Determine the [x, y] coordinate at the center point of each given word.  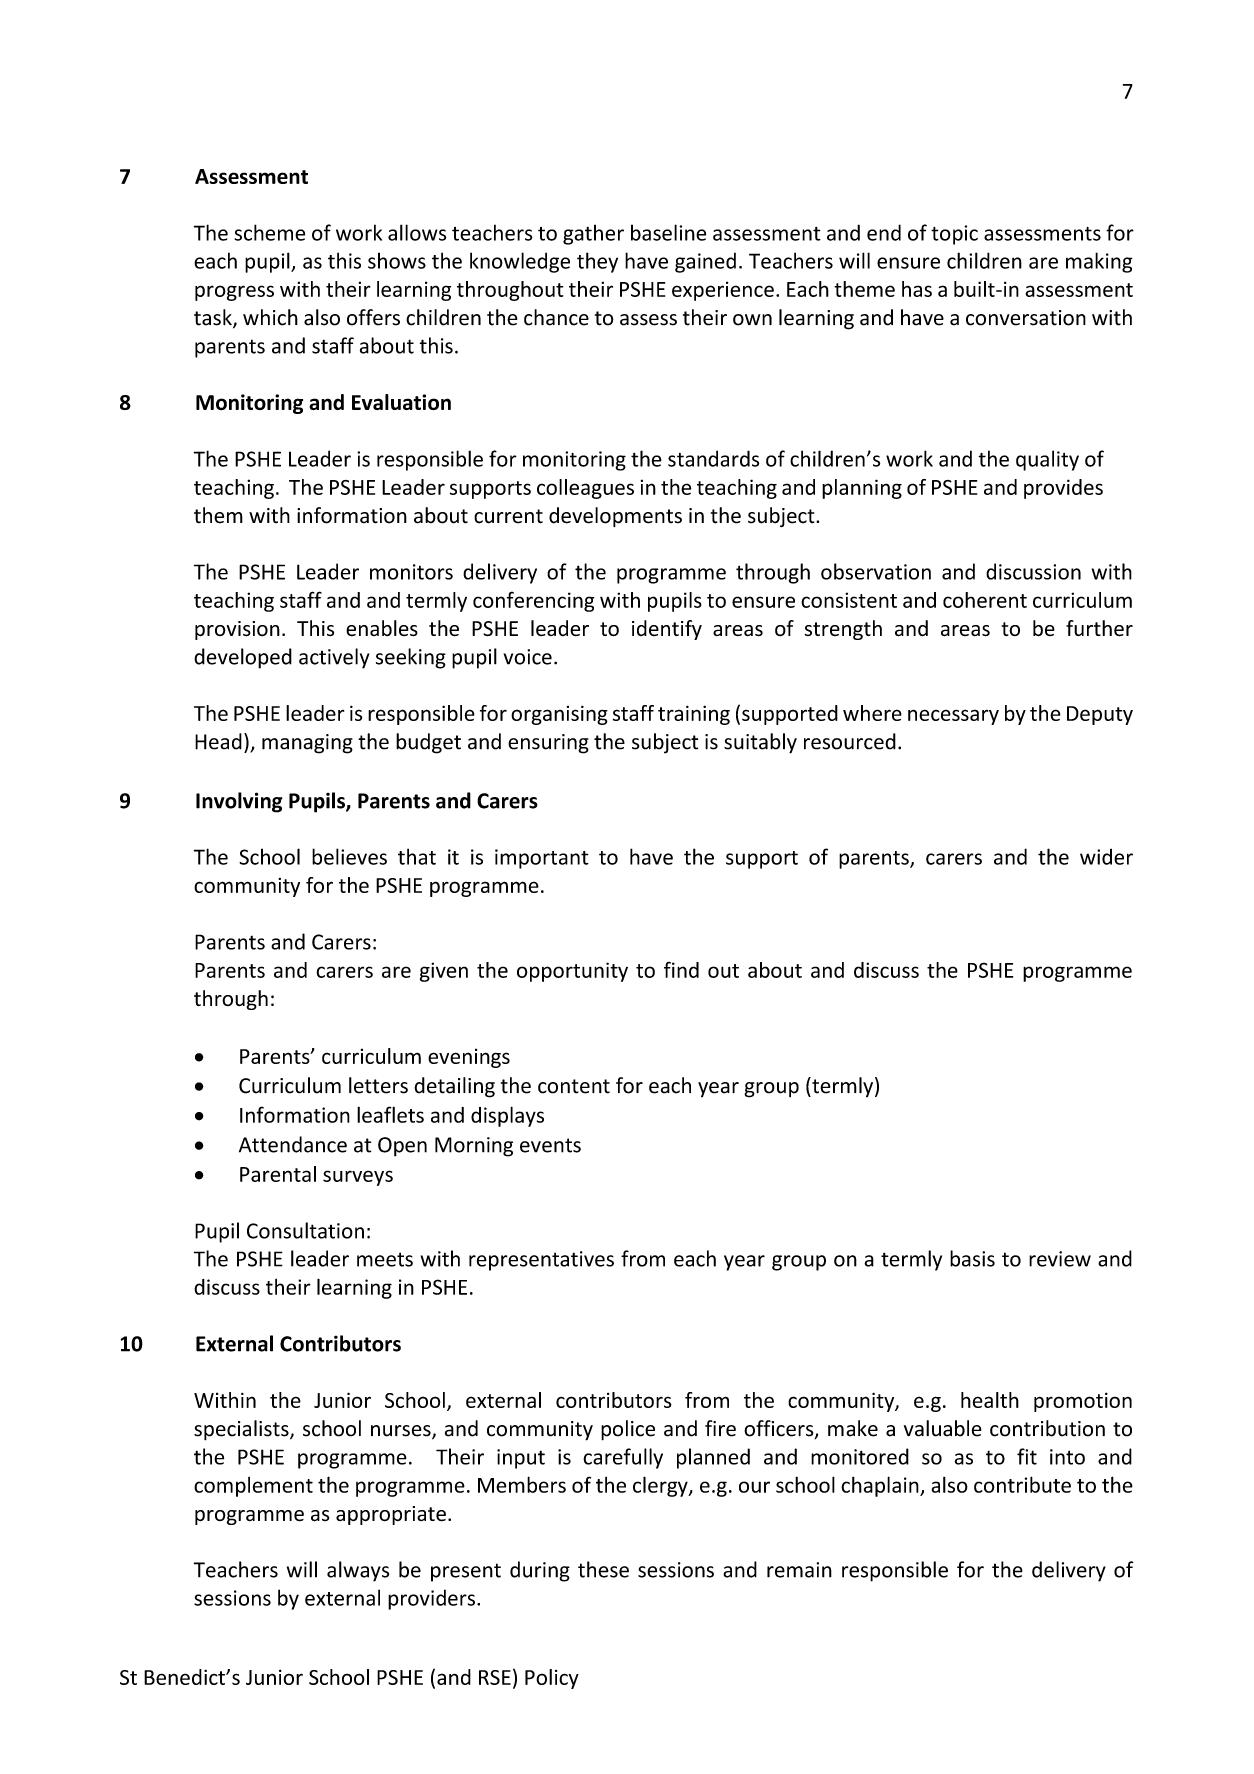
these [603, 1569]
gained [705, 262]
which [270, 317]
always [358, 1571]
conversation [1026, 318]
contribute [1022, 1484]
